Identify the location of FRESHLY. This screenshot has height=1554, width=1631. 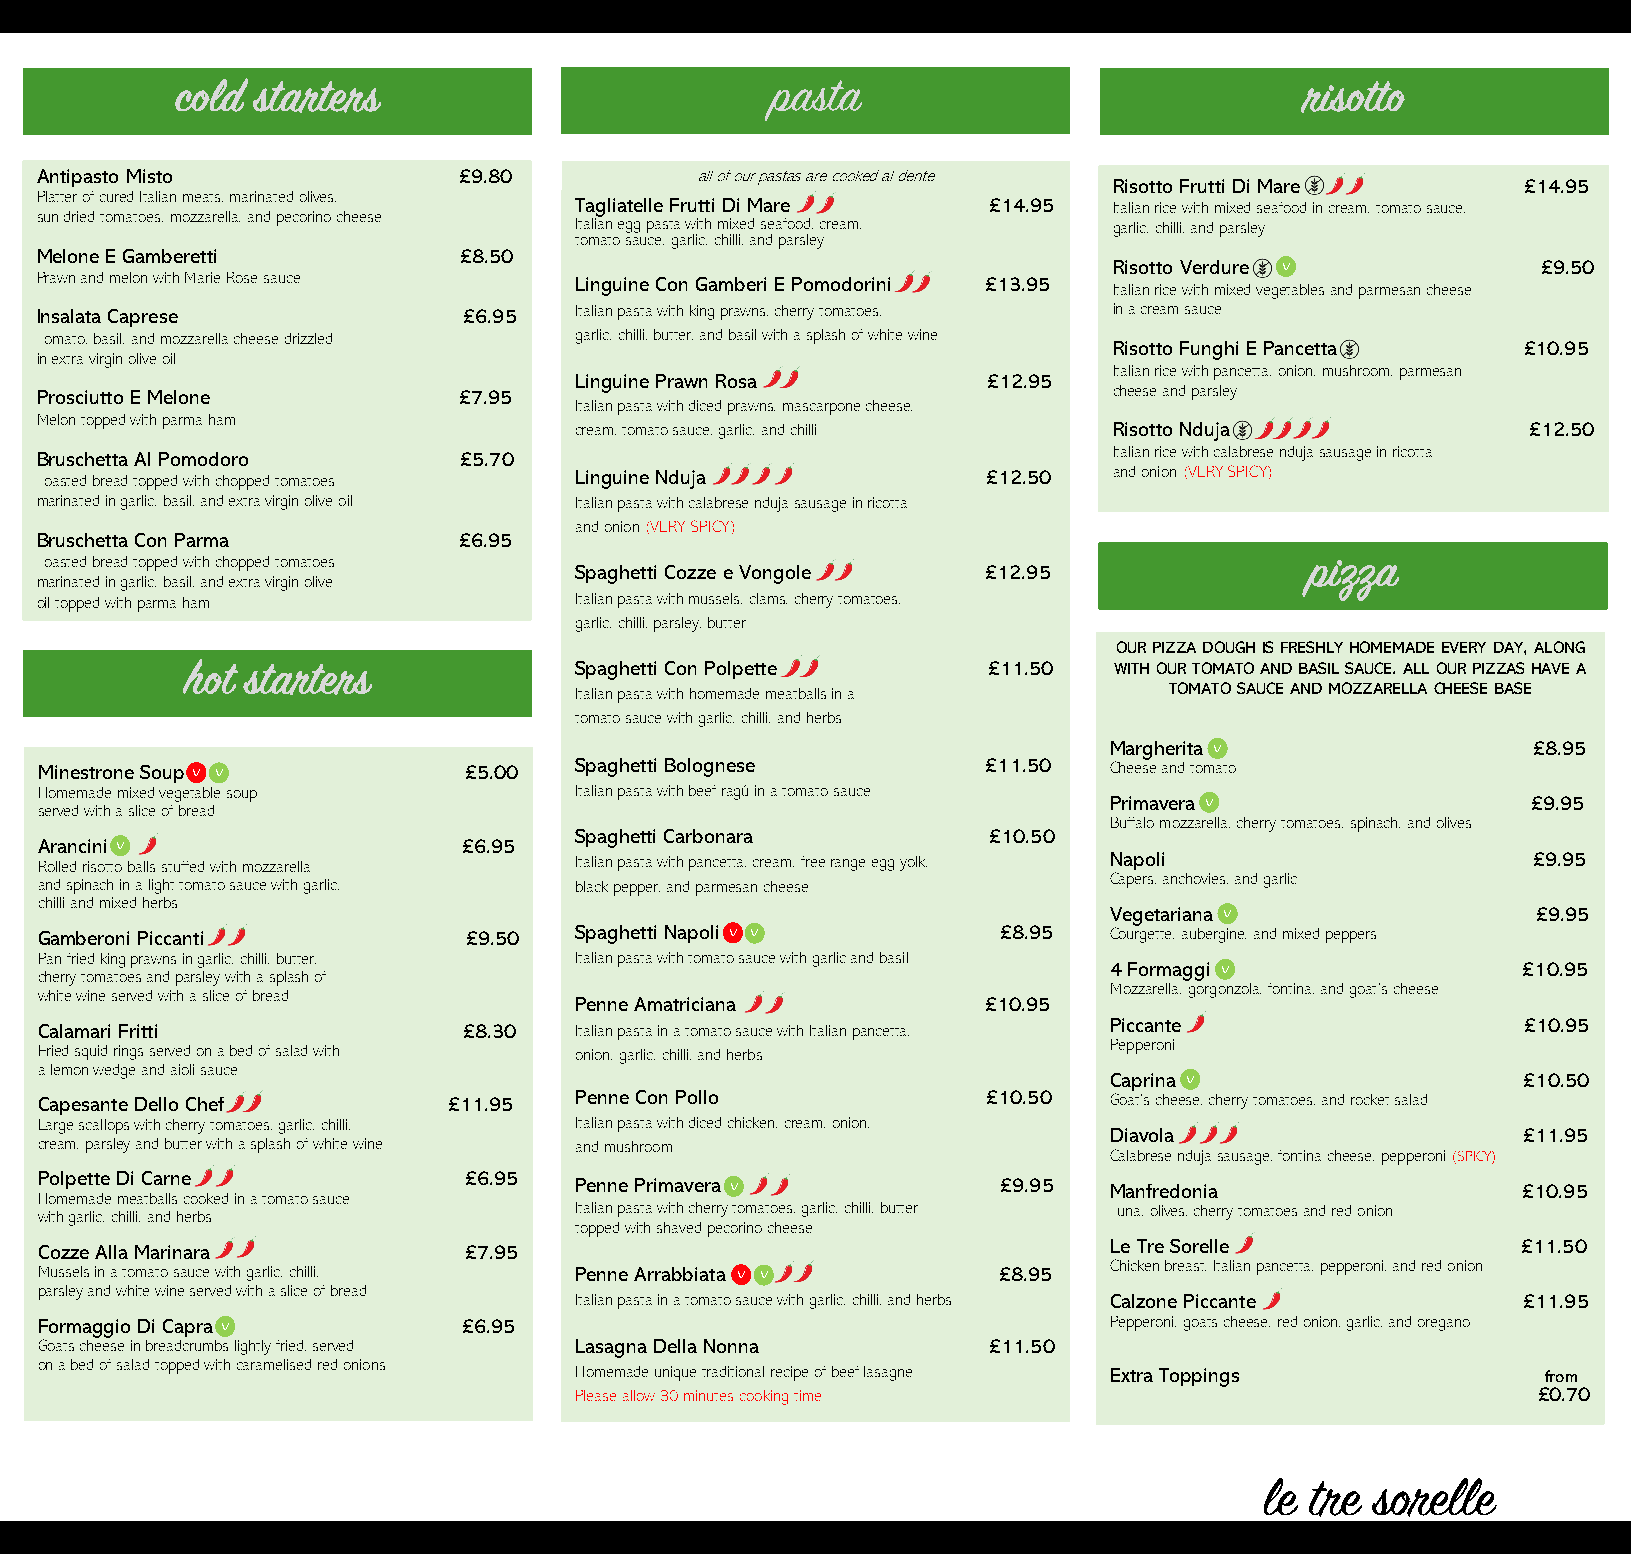
(1312, 647).
